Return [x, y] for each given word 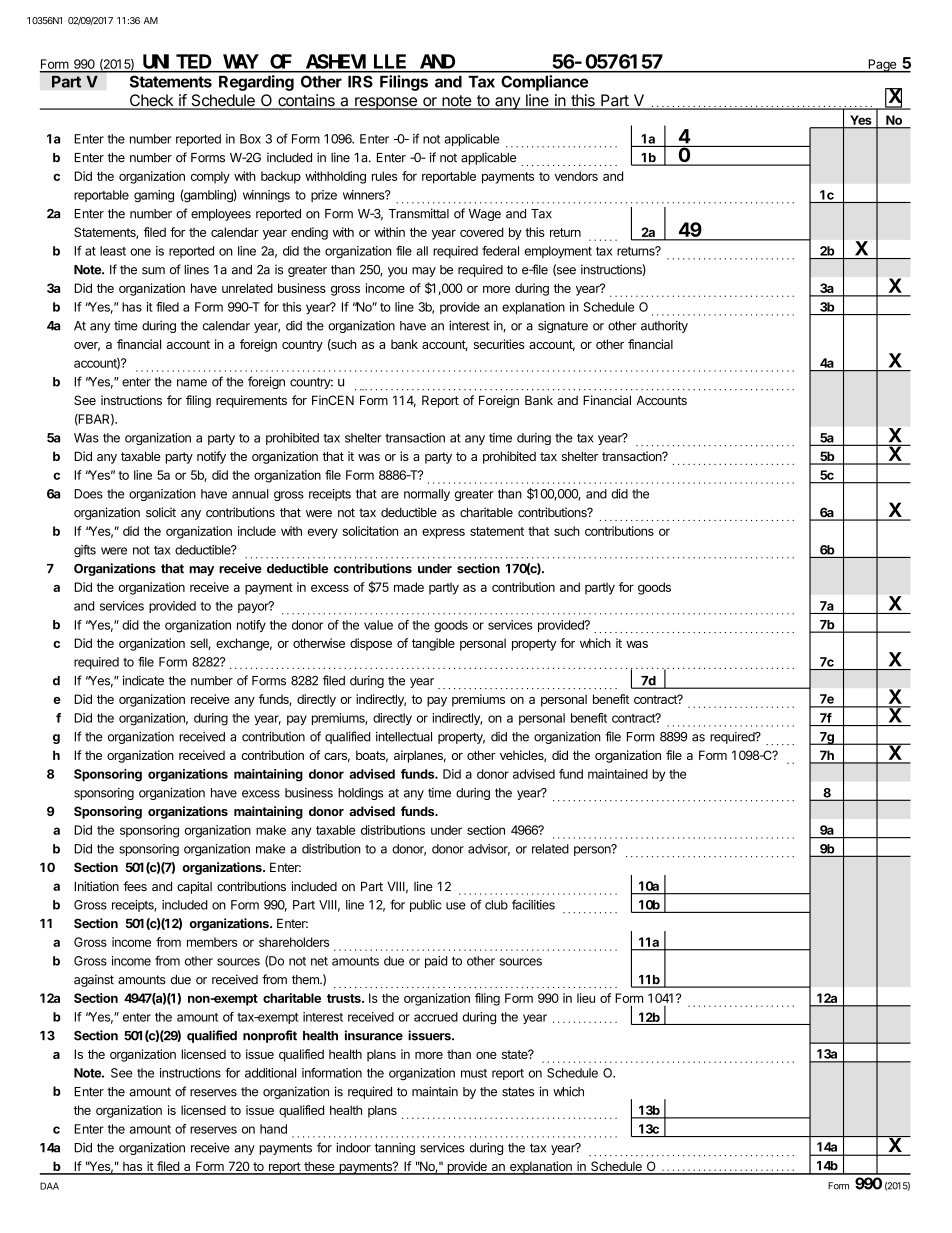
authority [664, 326]
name [192, 383]
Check [151, 101]
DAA [49, 1186]
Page [882, 66]
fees [135, 886]
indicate [143, 680]
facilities [533, 904]
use [456, 906]
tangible [433, 644]
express [443, 533]
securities [499, 344]
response [386, 103]
